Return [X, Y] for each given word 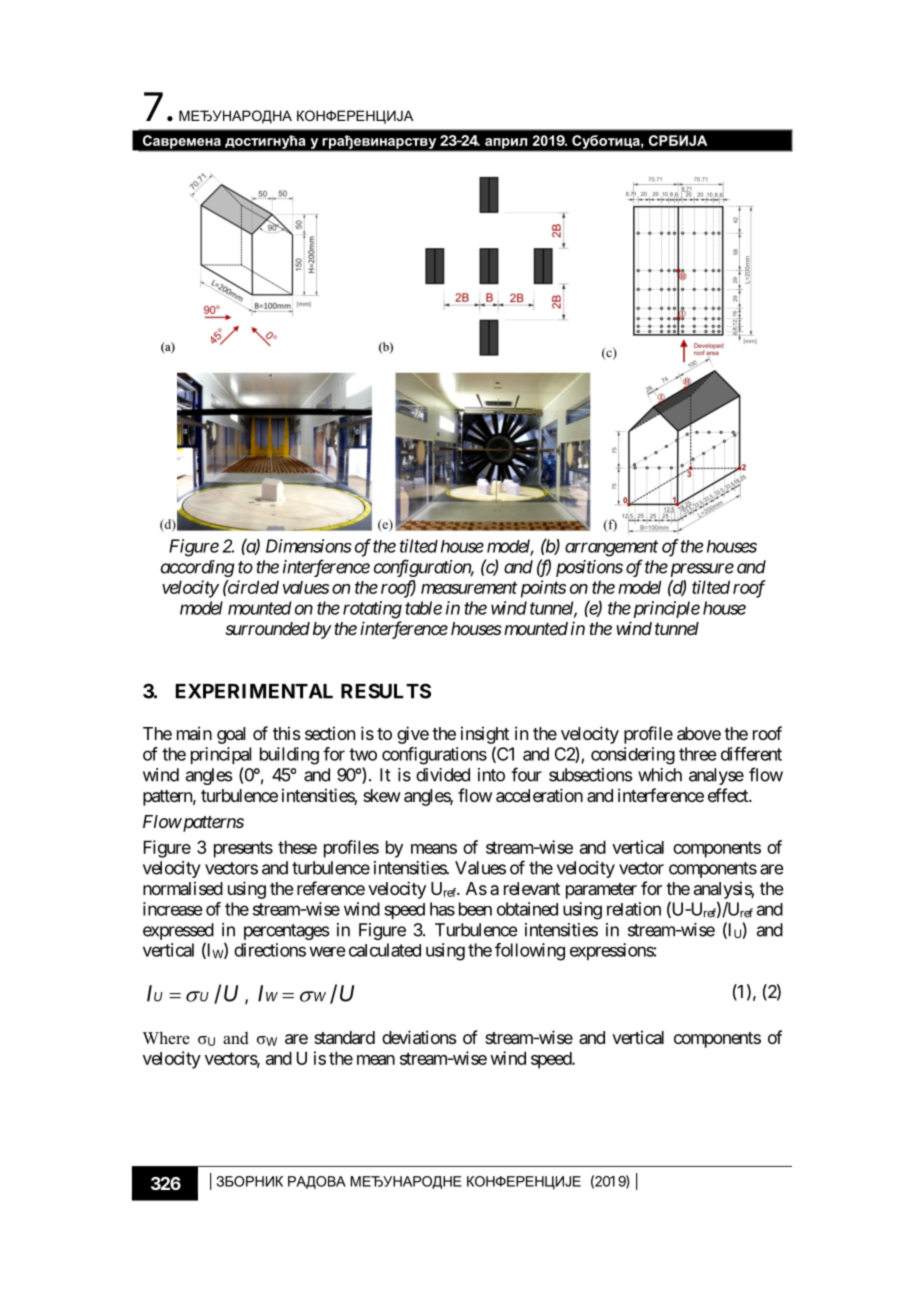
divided [443, 775]
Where [166, 1037]
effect [729, 795]
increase [173, 909]
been [475, 909]
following [530, 952]
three [698, 754]
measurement [469, 588]
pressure [700, 570]
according [198, 568]
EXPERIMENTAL [254, 691]
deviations [419, 1037]
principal [221, 755]
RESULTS [386, 691]
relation [634, 909]
